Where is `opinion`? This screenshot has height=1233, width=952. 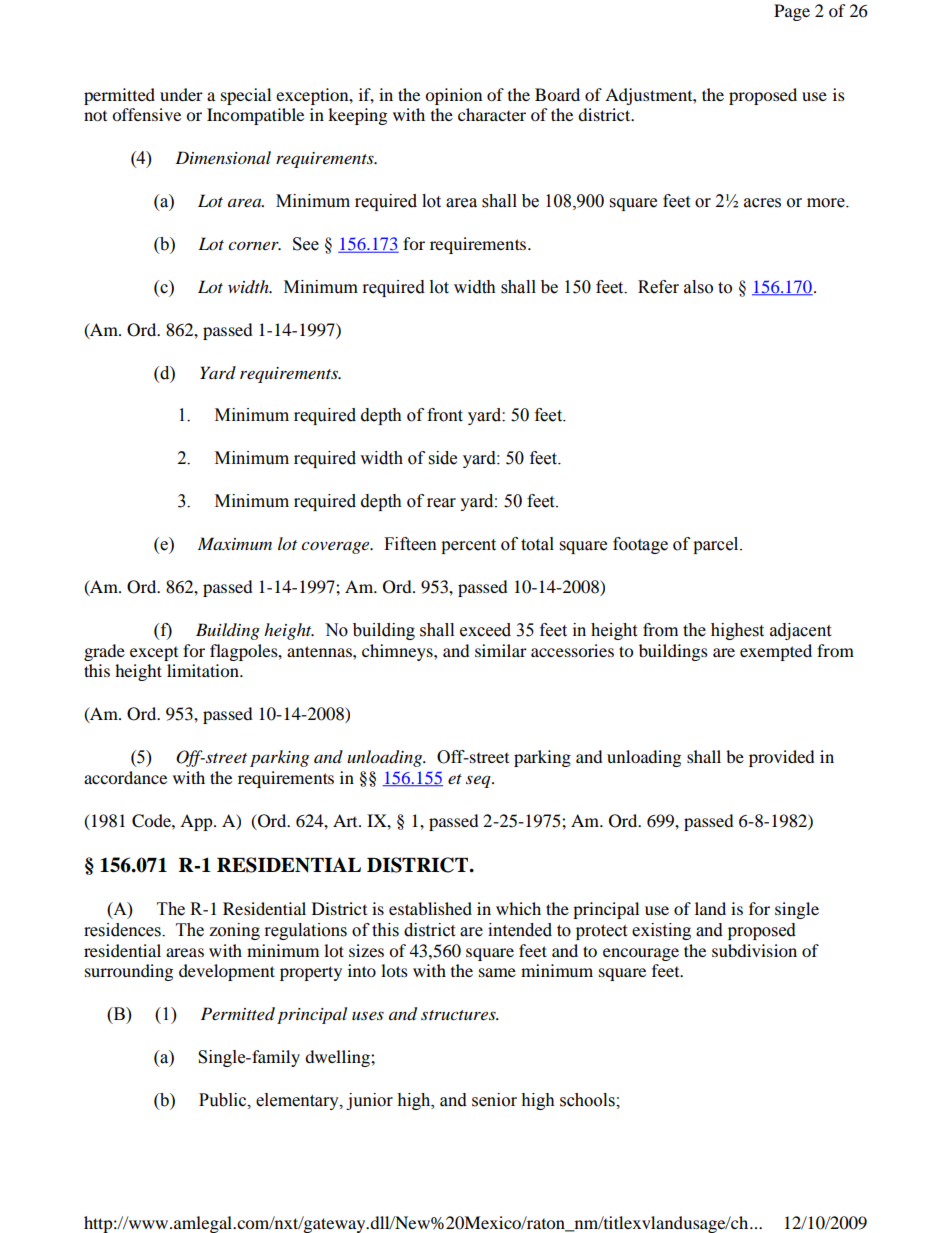
opinion is located at coordinates (453, 96).
